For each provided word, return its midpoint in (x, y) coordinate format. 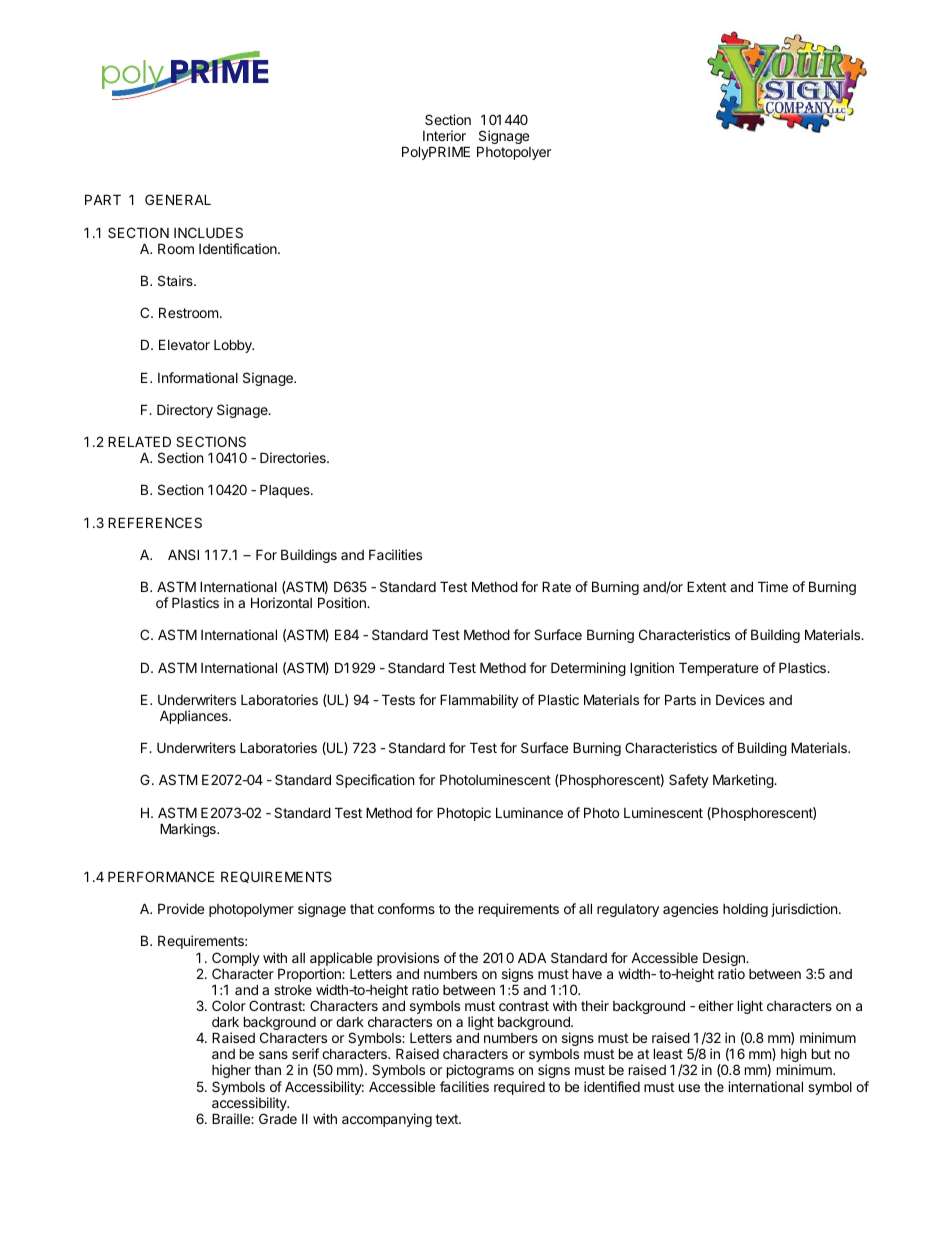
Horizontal (281, 602)
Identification (239, 248)
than (267, 1070)
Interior (444, 135)
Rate (556, 586)
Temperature (718, 669)
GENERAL (178, 199)
